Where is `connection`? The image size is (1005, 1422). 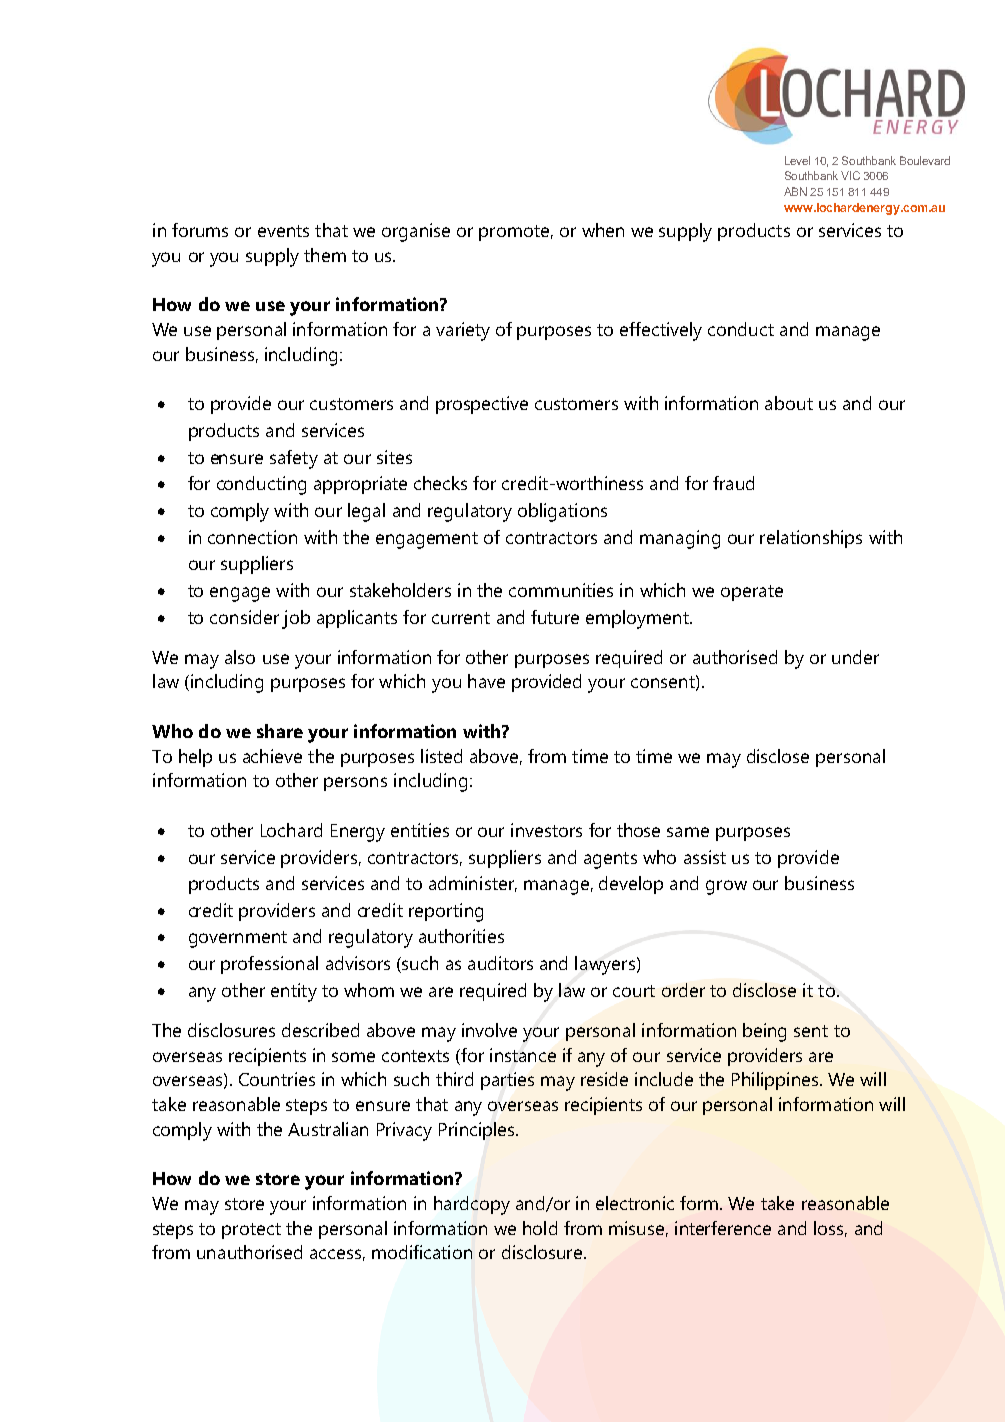
connection is located at coordinates (252, 537).
